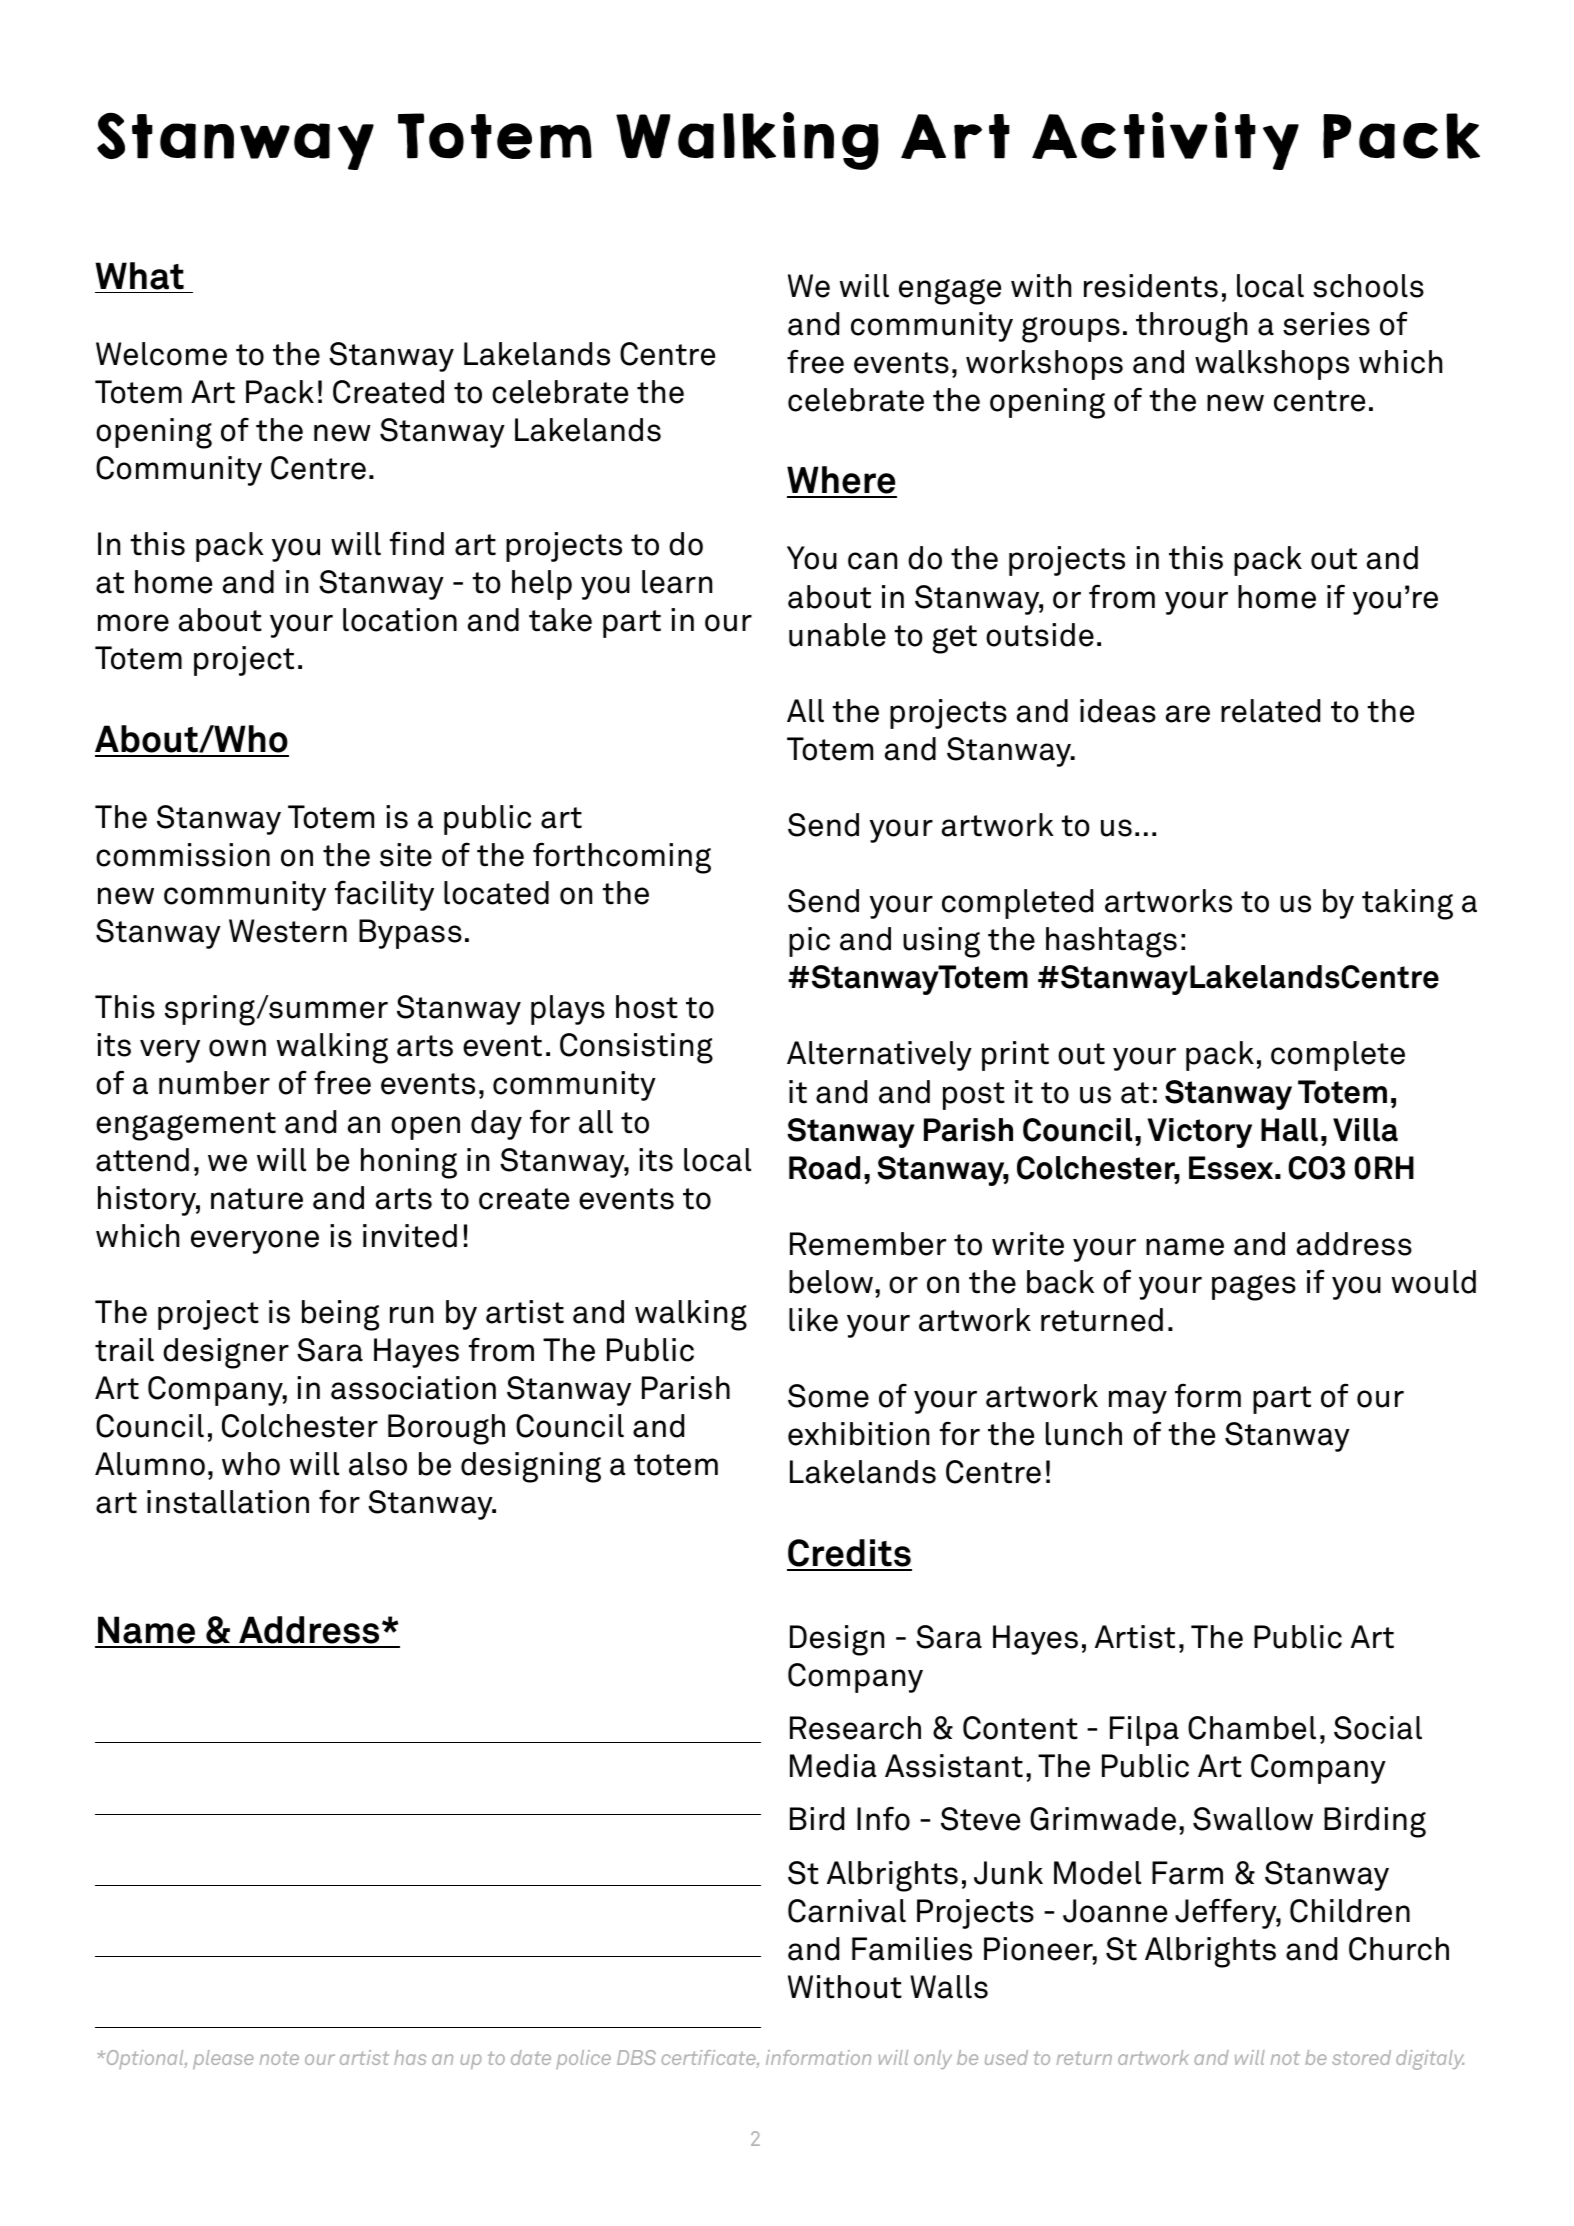 The width and height of the image is (1574, 2226). Describe the element at coordinates (139, 276) in the image. I see `What` at that location.
